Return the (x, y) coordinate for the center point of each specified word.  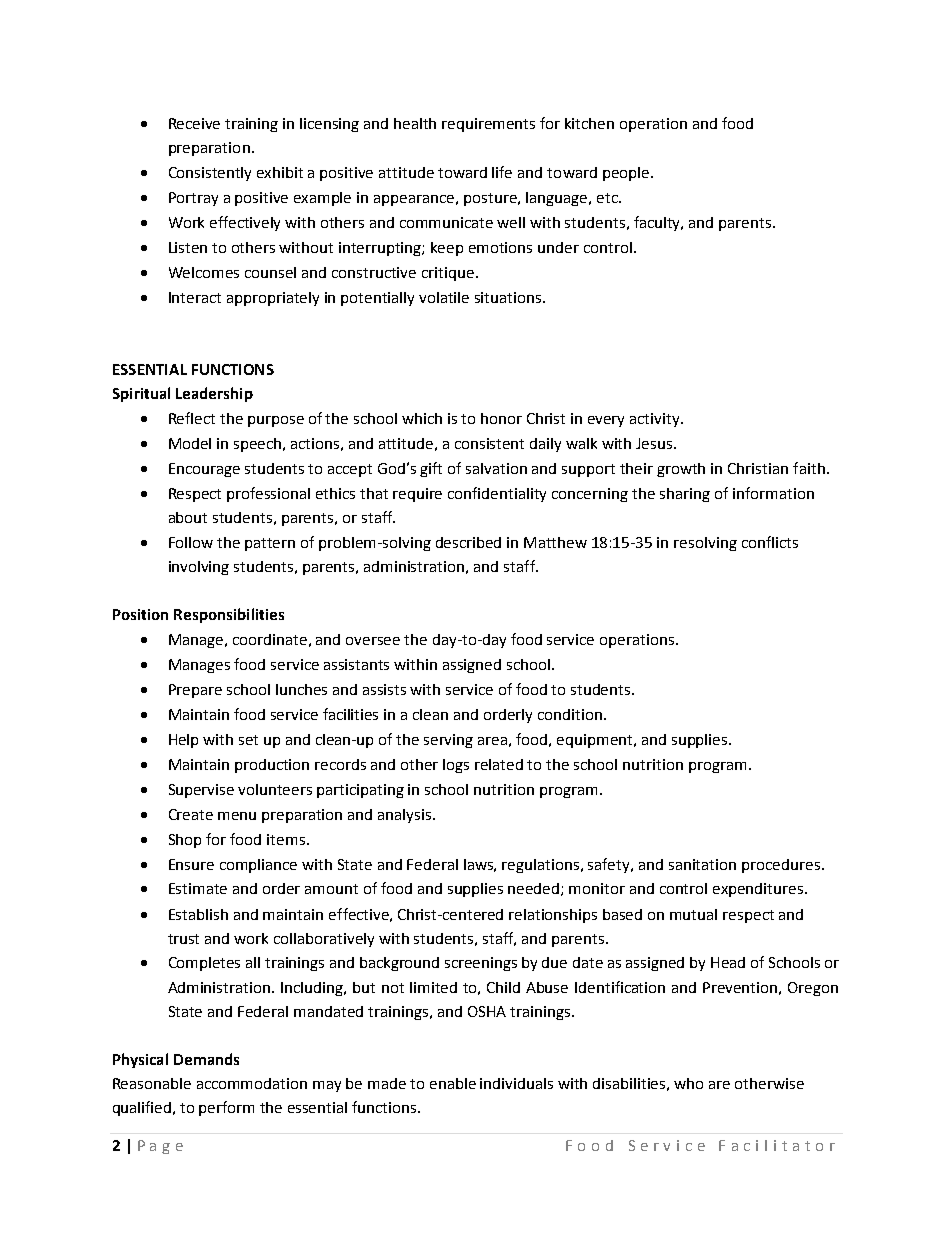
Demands (206, 1059)
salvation (496, 468)
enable (453, 1083)
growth (681, 470)
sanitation (702, 864)
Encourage (204, 470)
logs (456, 766)
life (502, 172)
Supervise (201, 791)
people (626, 174)
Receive (194, 123)
